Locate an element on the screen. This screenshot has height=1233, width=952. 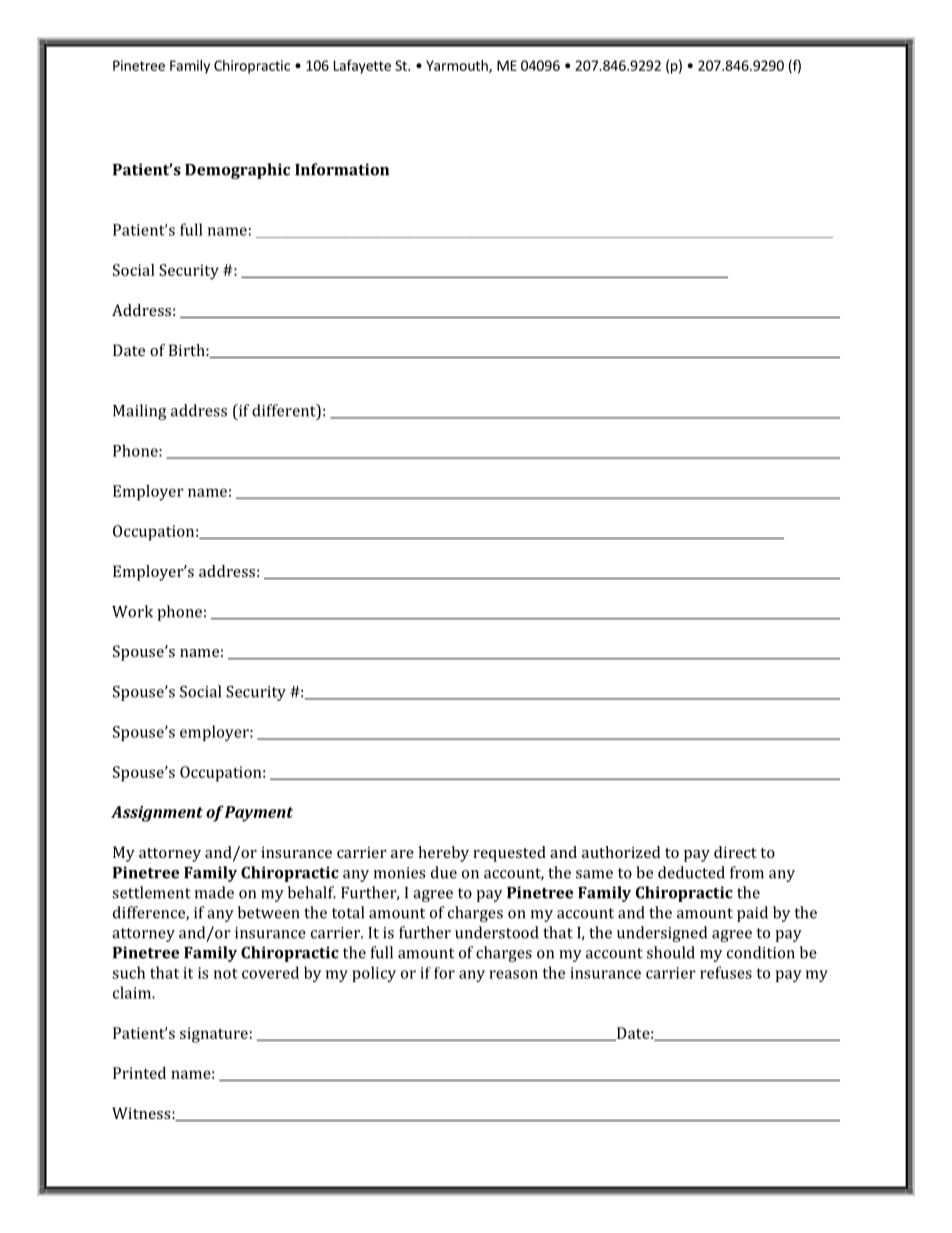
Lafayette is located at coordinates (362, 67).
